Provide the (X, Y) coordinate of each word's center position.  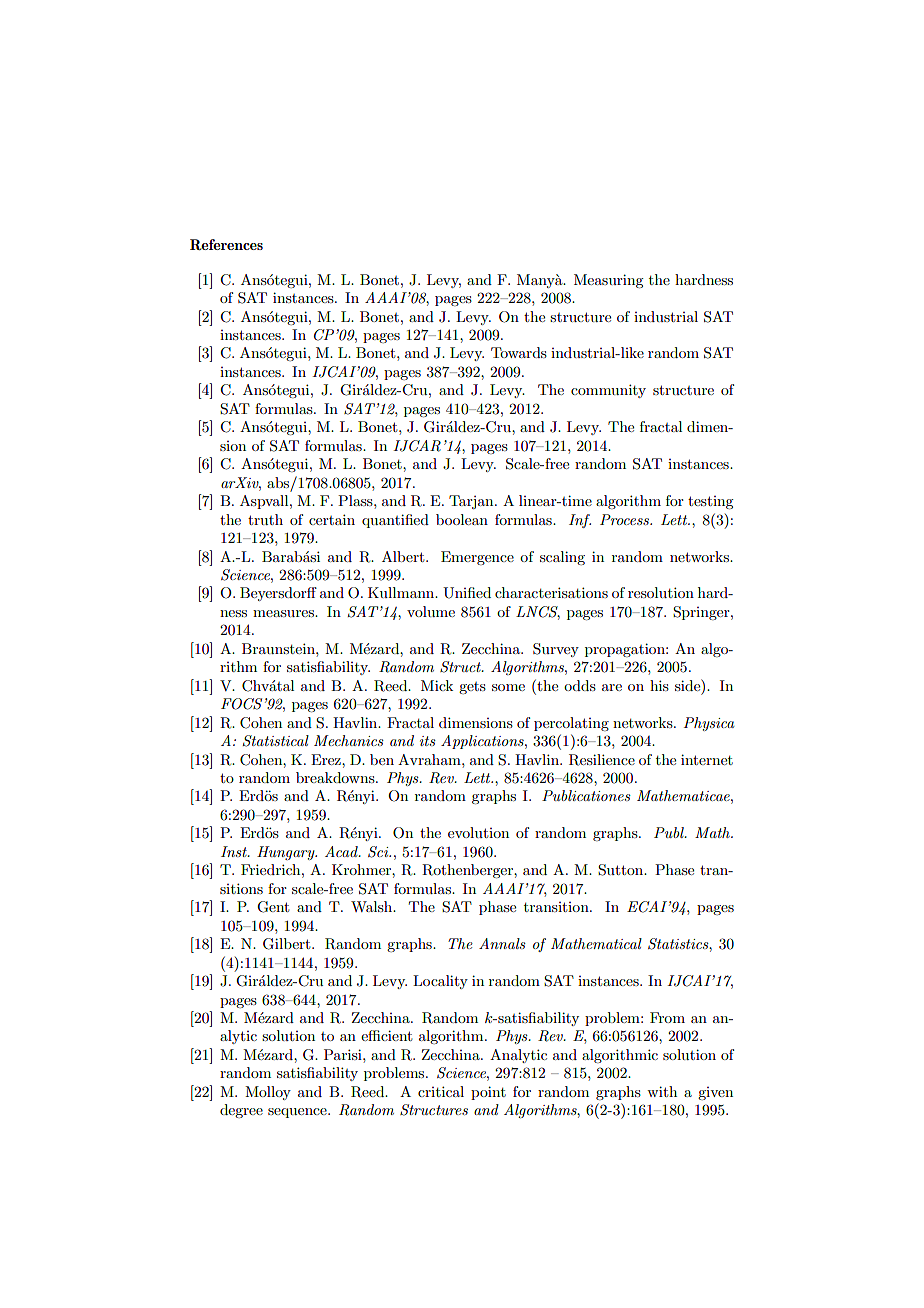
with (662, 1091)
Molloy (268, 1093)
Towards (519, 352)
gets (472, 688)
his (659, 685)
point (488, 1093)
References (226, 244)
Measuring (608, 281)
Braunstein (279, 648)
